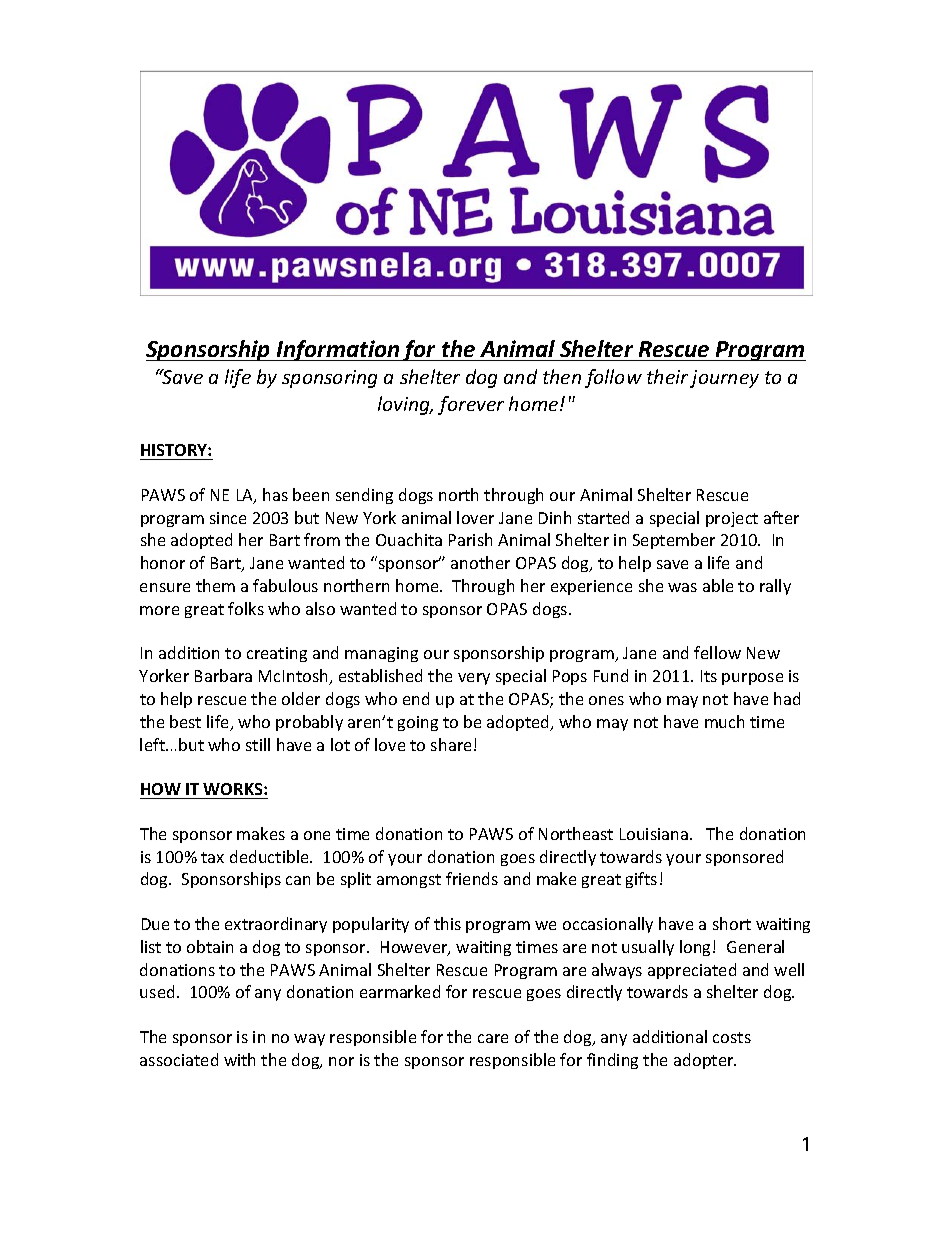 This screenshot has height=1233, width=952. I want to click on best, so click(185, 721).
